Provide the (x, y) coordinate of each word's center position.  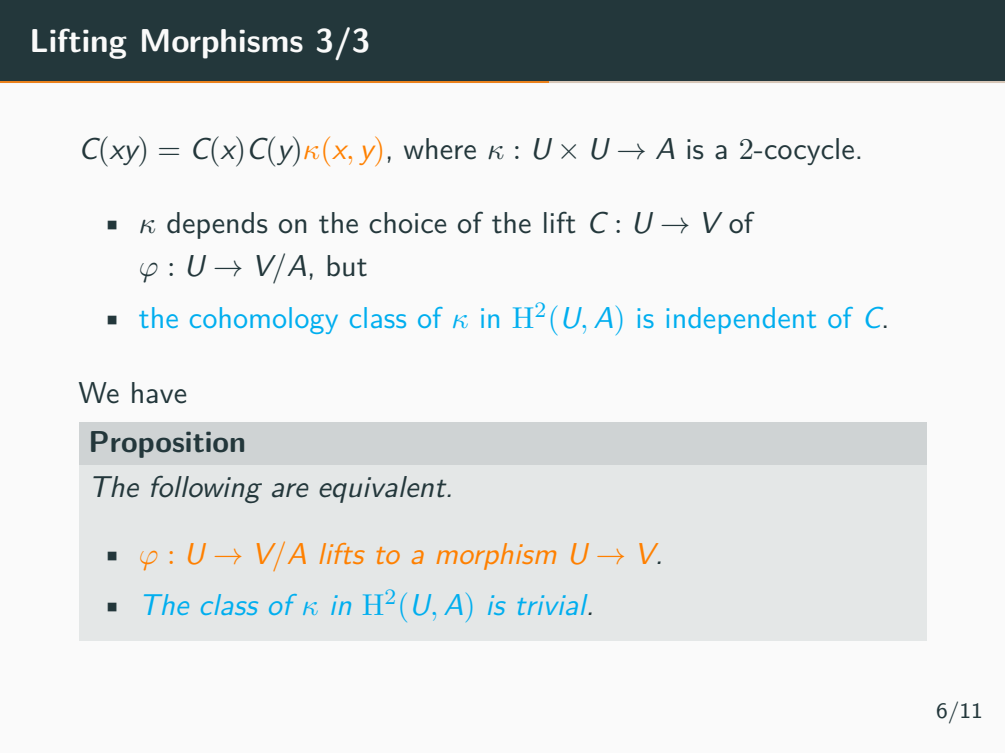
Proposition (167, 444)
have (159, 393)
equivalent (384, 489)
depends (217, 225)
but (347, 266)
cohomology (264, 320)
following (206, 489)
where (440, 149)
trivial (554, 604)
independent (741, 320)
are (290, 490)
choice (408, 223)
